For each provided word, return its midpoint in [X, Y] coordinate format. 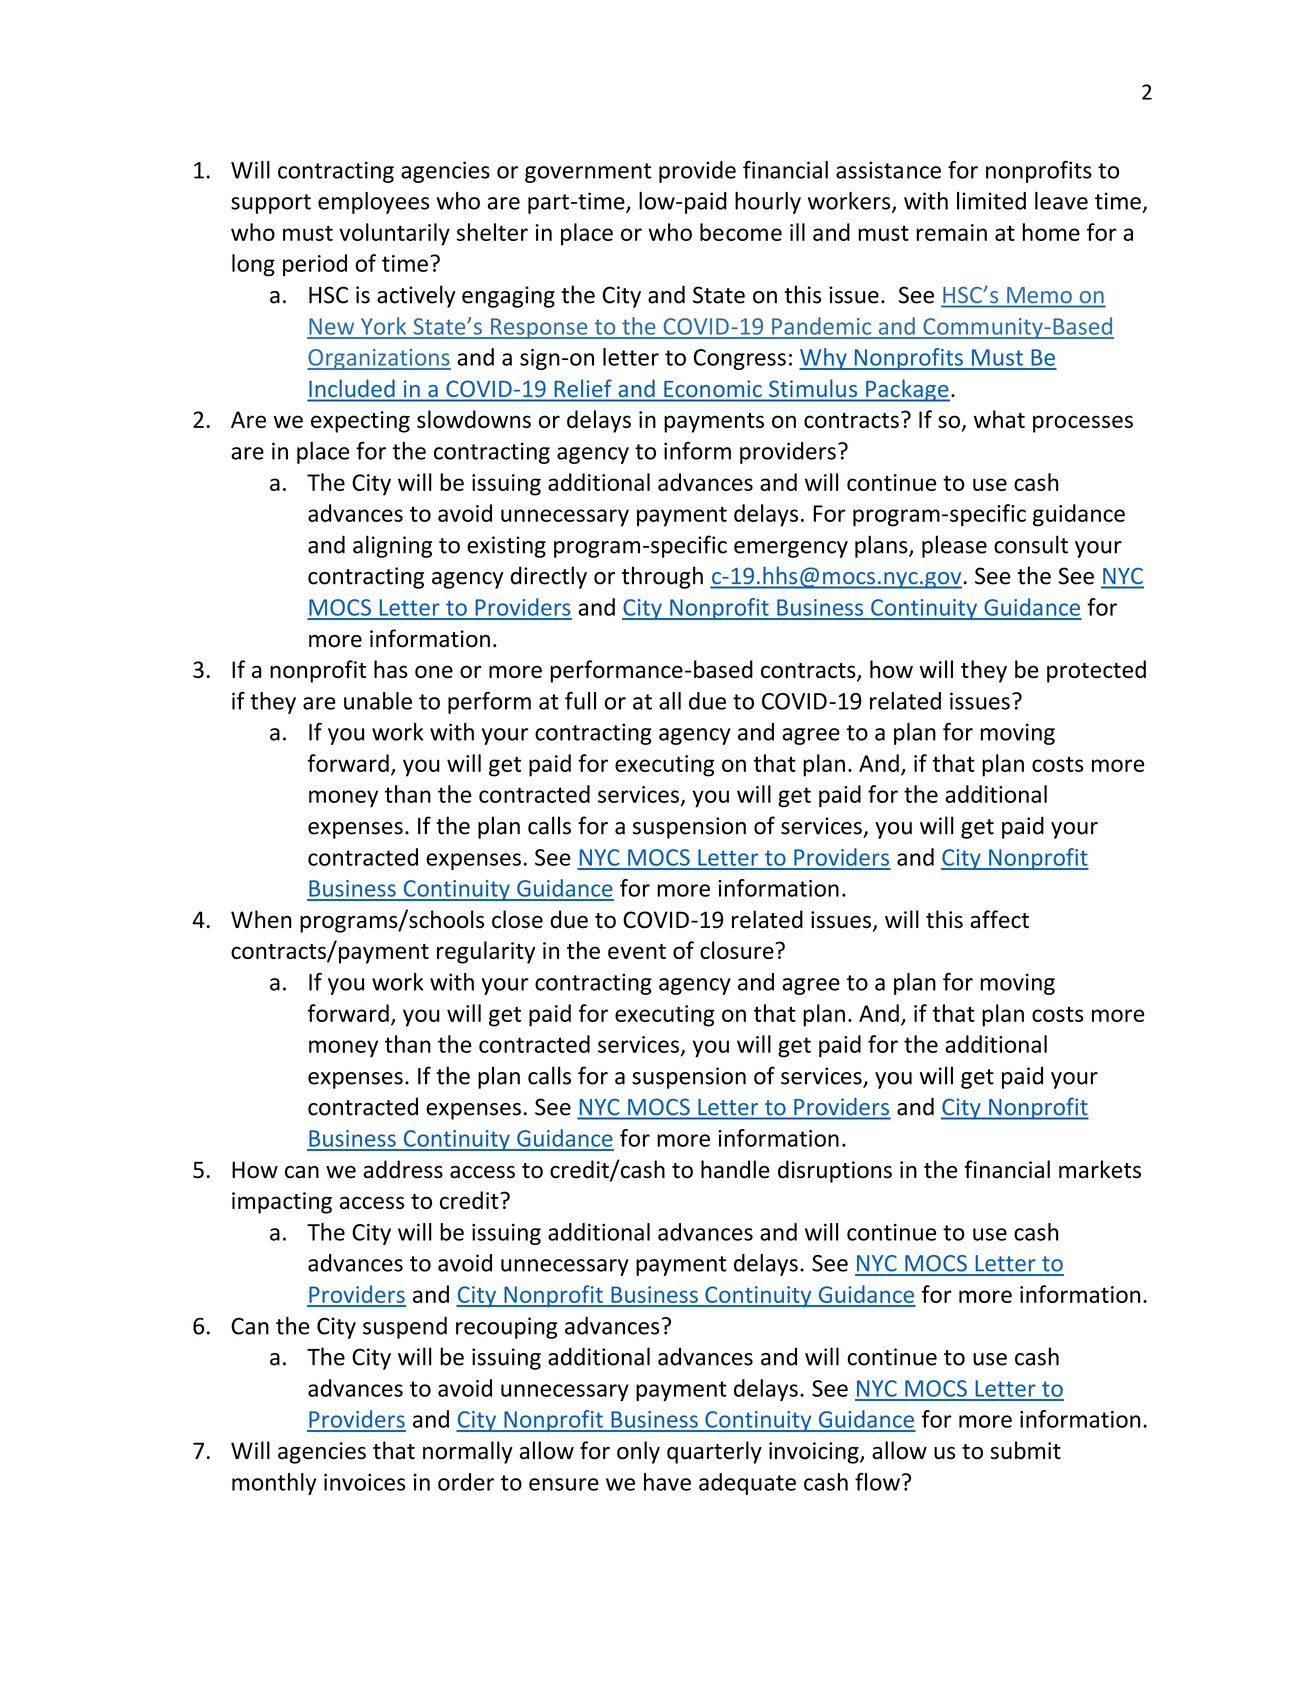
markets [1100, 1169]
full [580, 701]
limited [991, 201]
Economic [713, 388]
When [261, 919]
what [999, 419]
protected [1096, 671]
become [741, 232]
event [637, 951]
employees [373, 203]
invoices [364, 1482]
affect [999, 919]
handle [735, 1169]
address [403, 1169]
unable [378, 701]
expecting [360, 422]
